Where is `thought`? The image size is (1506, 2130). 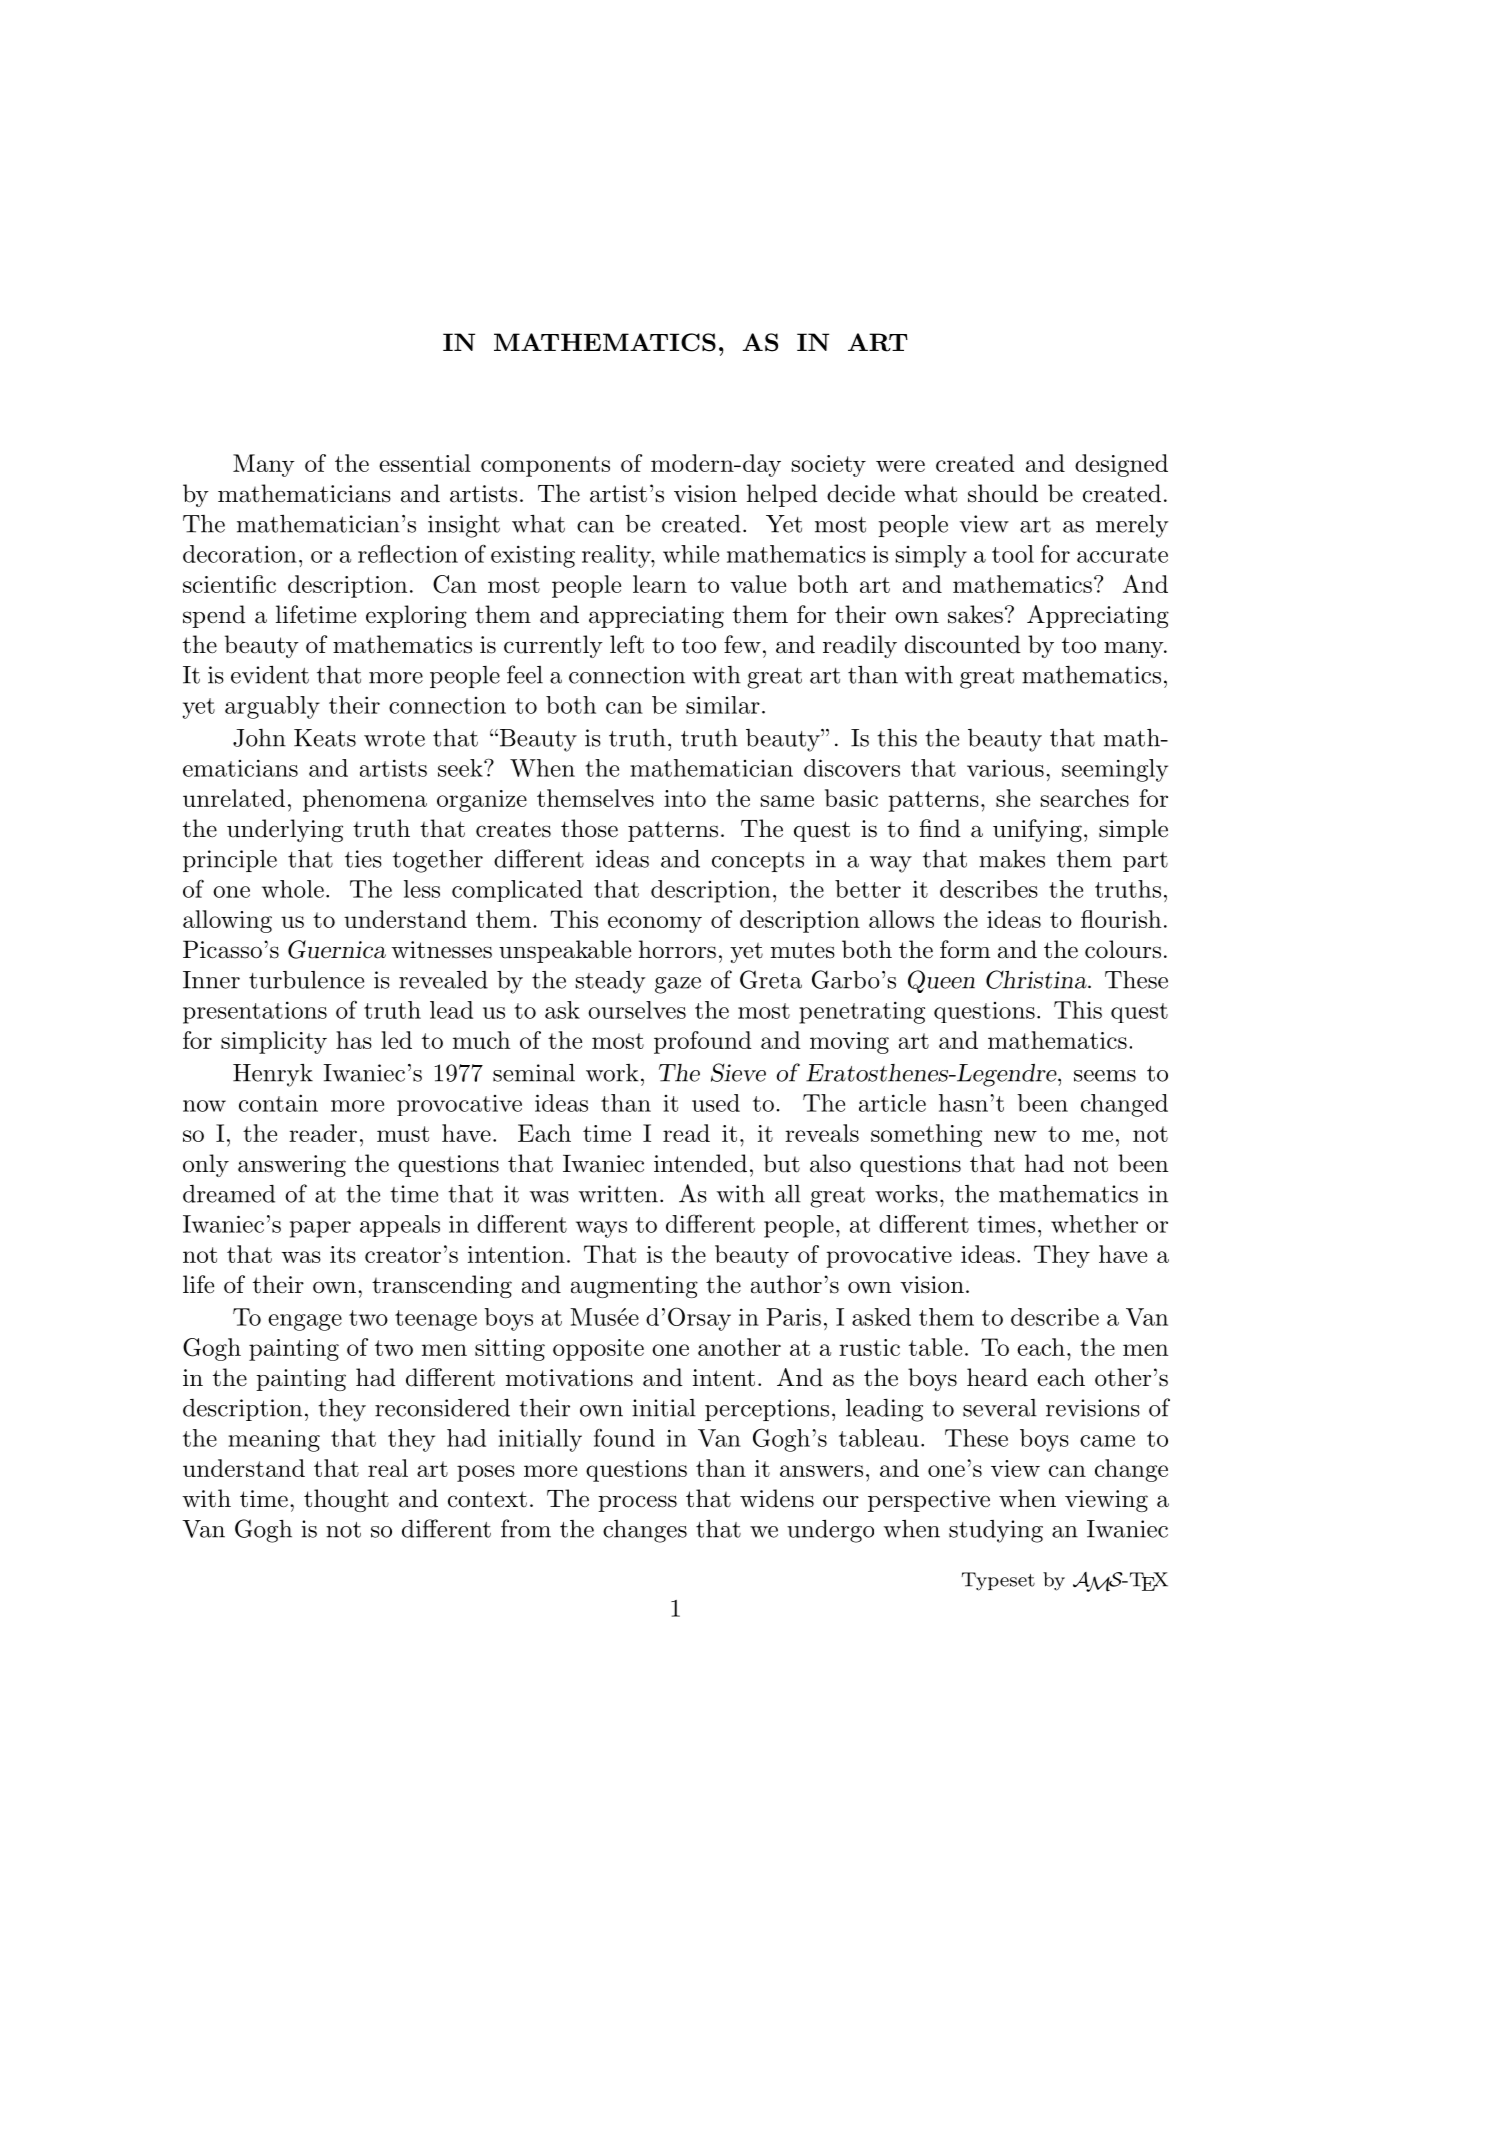 thought is located at coordinates (346, 1500).
